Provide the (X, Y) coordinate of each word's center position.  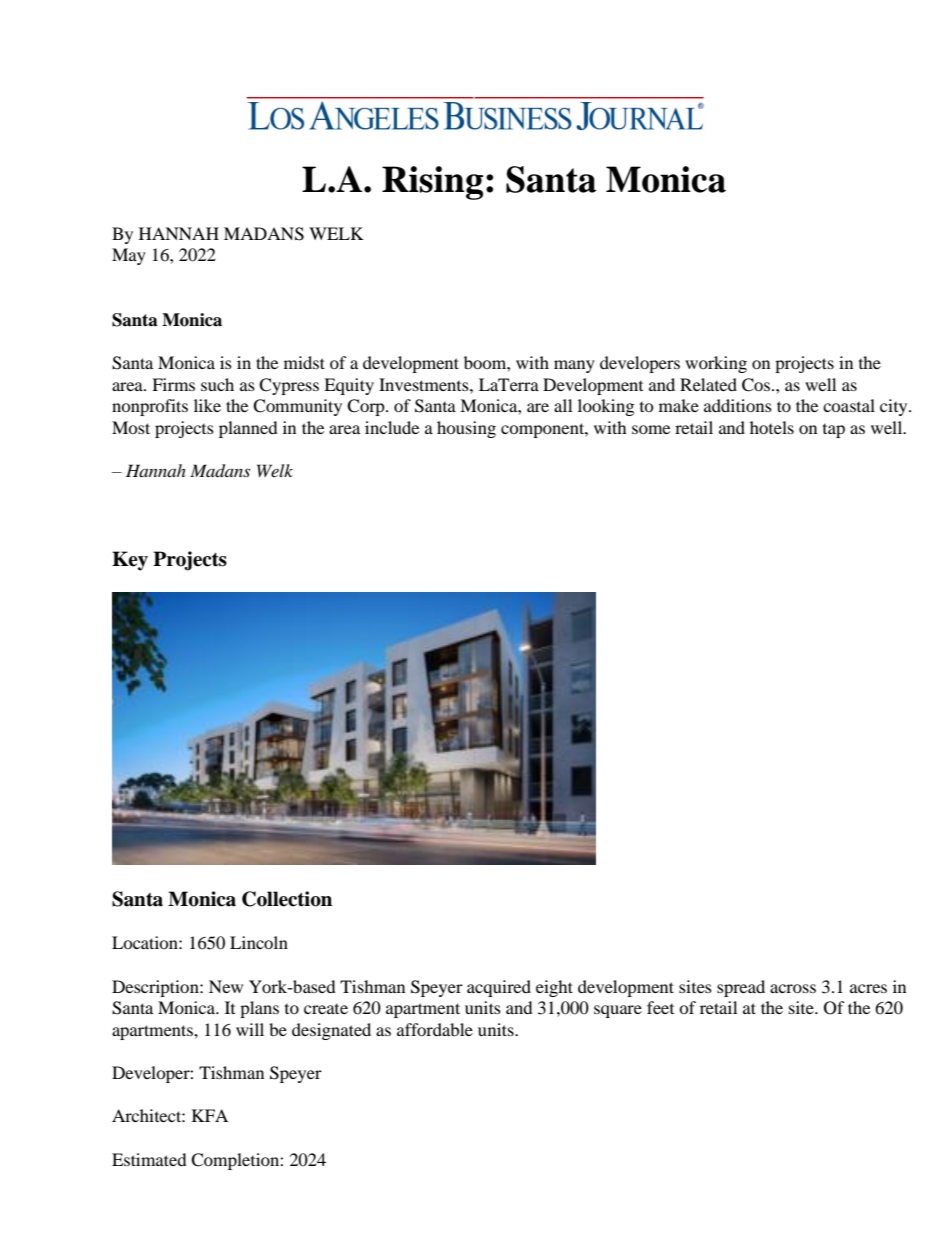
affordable (435, 1029)
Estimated (149, 1159)
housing (466, 429)
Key (130, 561)
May (129, 256)
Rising (432, 183)
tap (834, 431)
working (716, 364)
